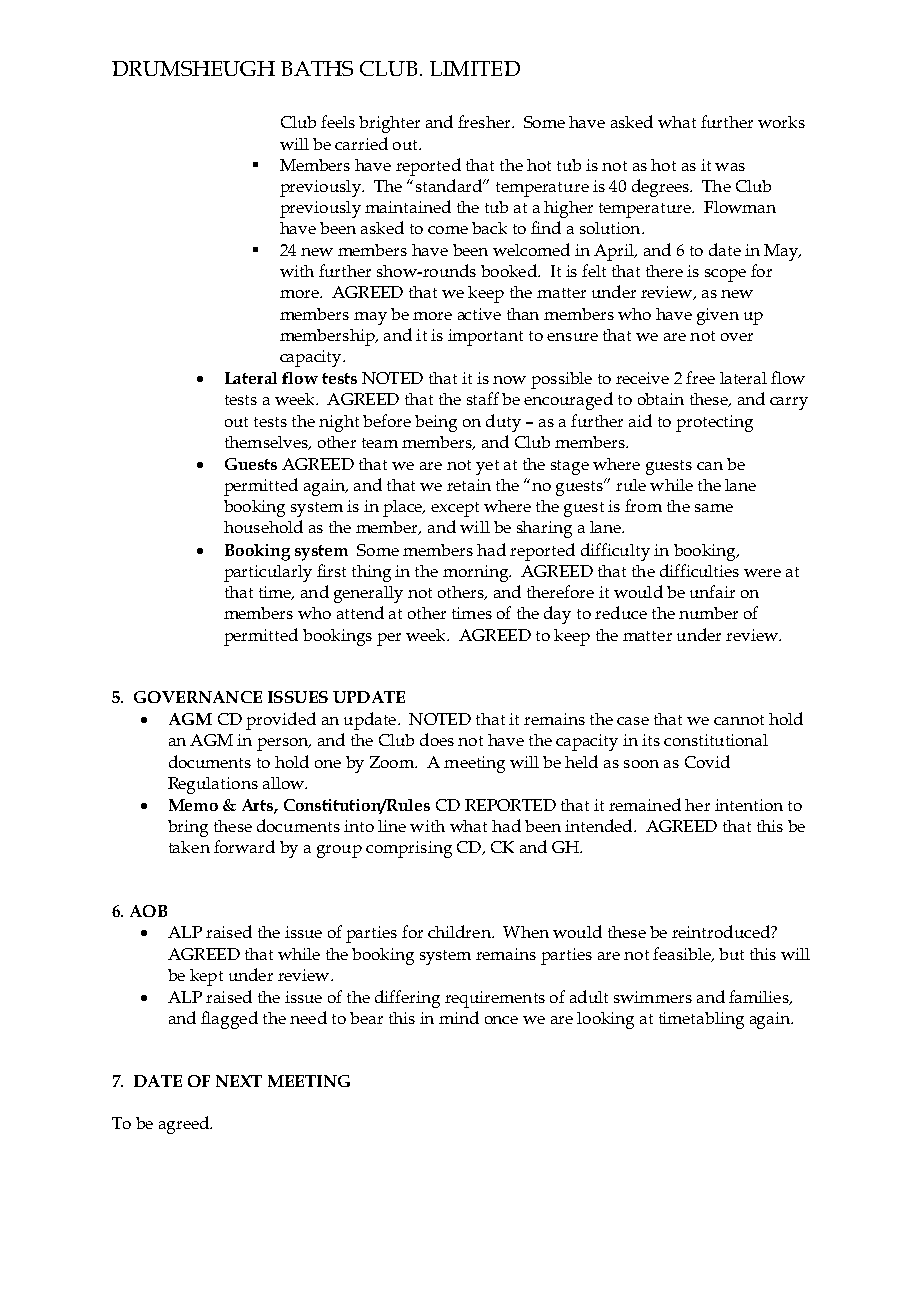 Image resolution: width=924 pixels, height=1309 pixels. Describe the element at coordinates (267, 443) in the document. I see `themselves` at that location.
